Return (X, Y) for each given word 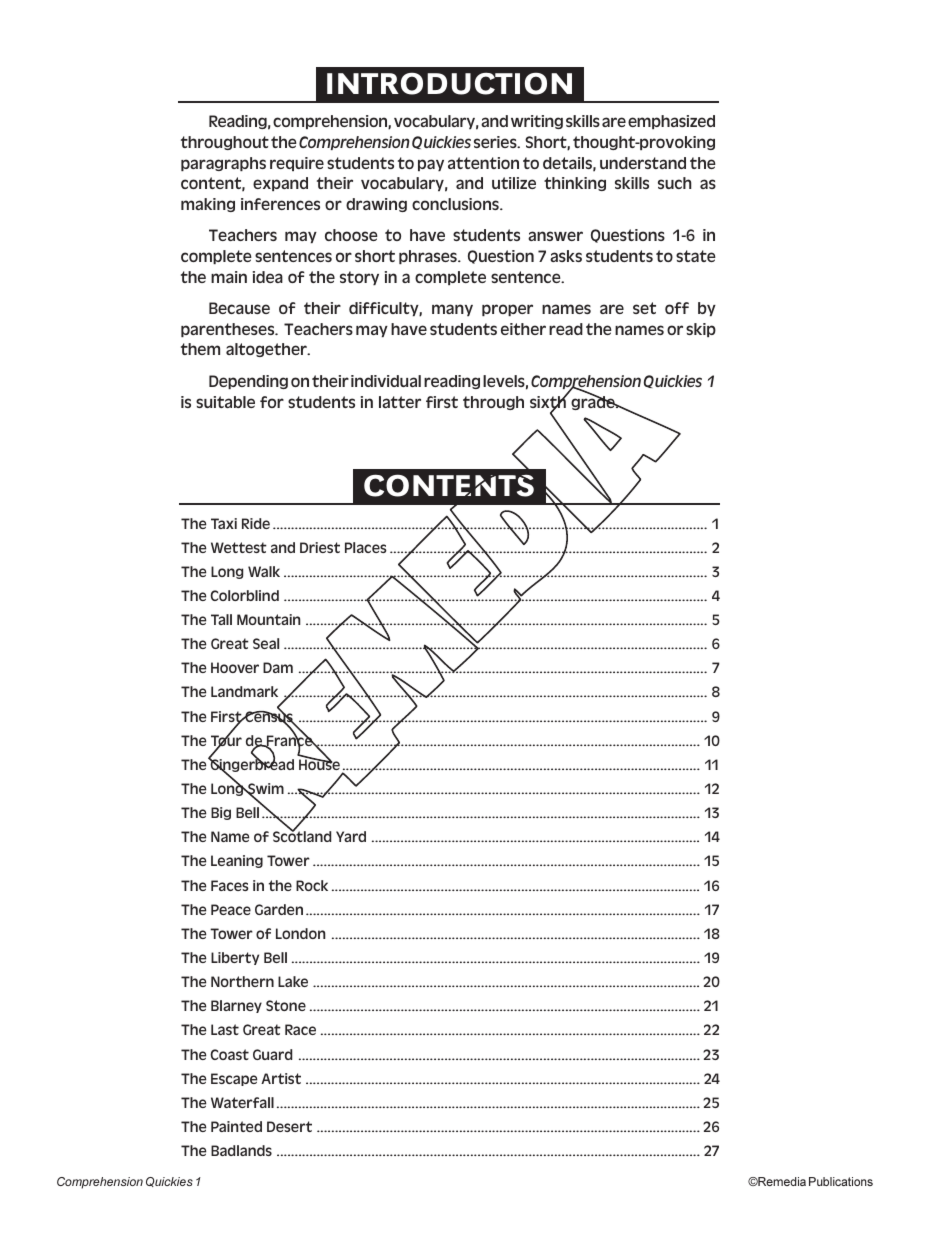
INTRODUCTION (449, 83)
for (272, 402)
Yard (351, 836)
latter (400, 402)
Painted (236, 1126)
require (297, 164)
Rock (312, 885)
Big (221, 813)
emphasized (671, 122)
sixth (549, 402)
